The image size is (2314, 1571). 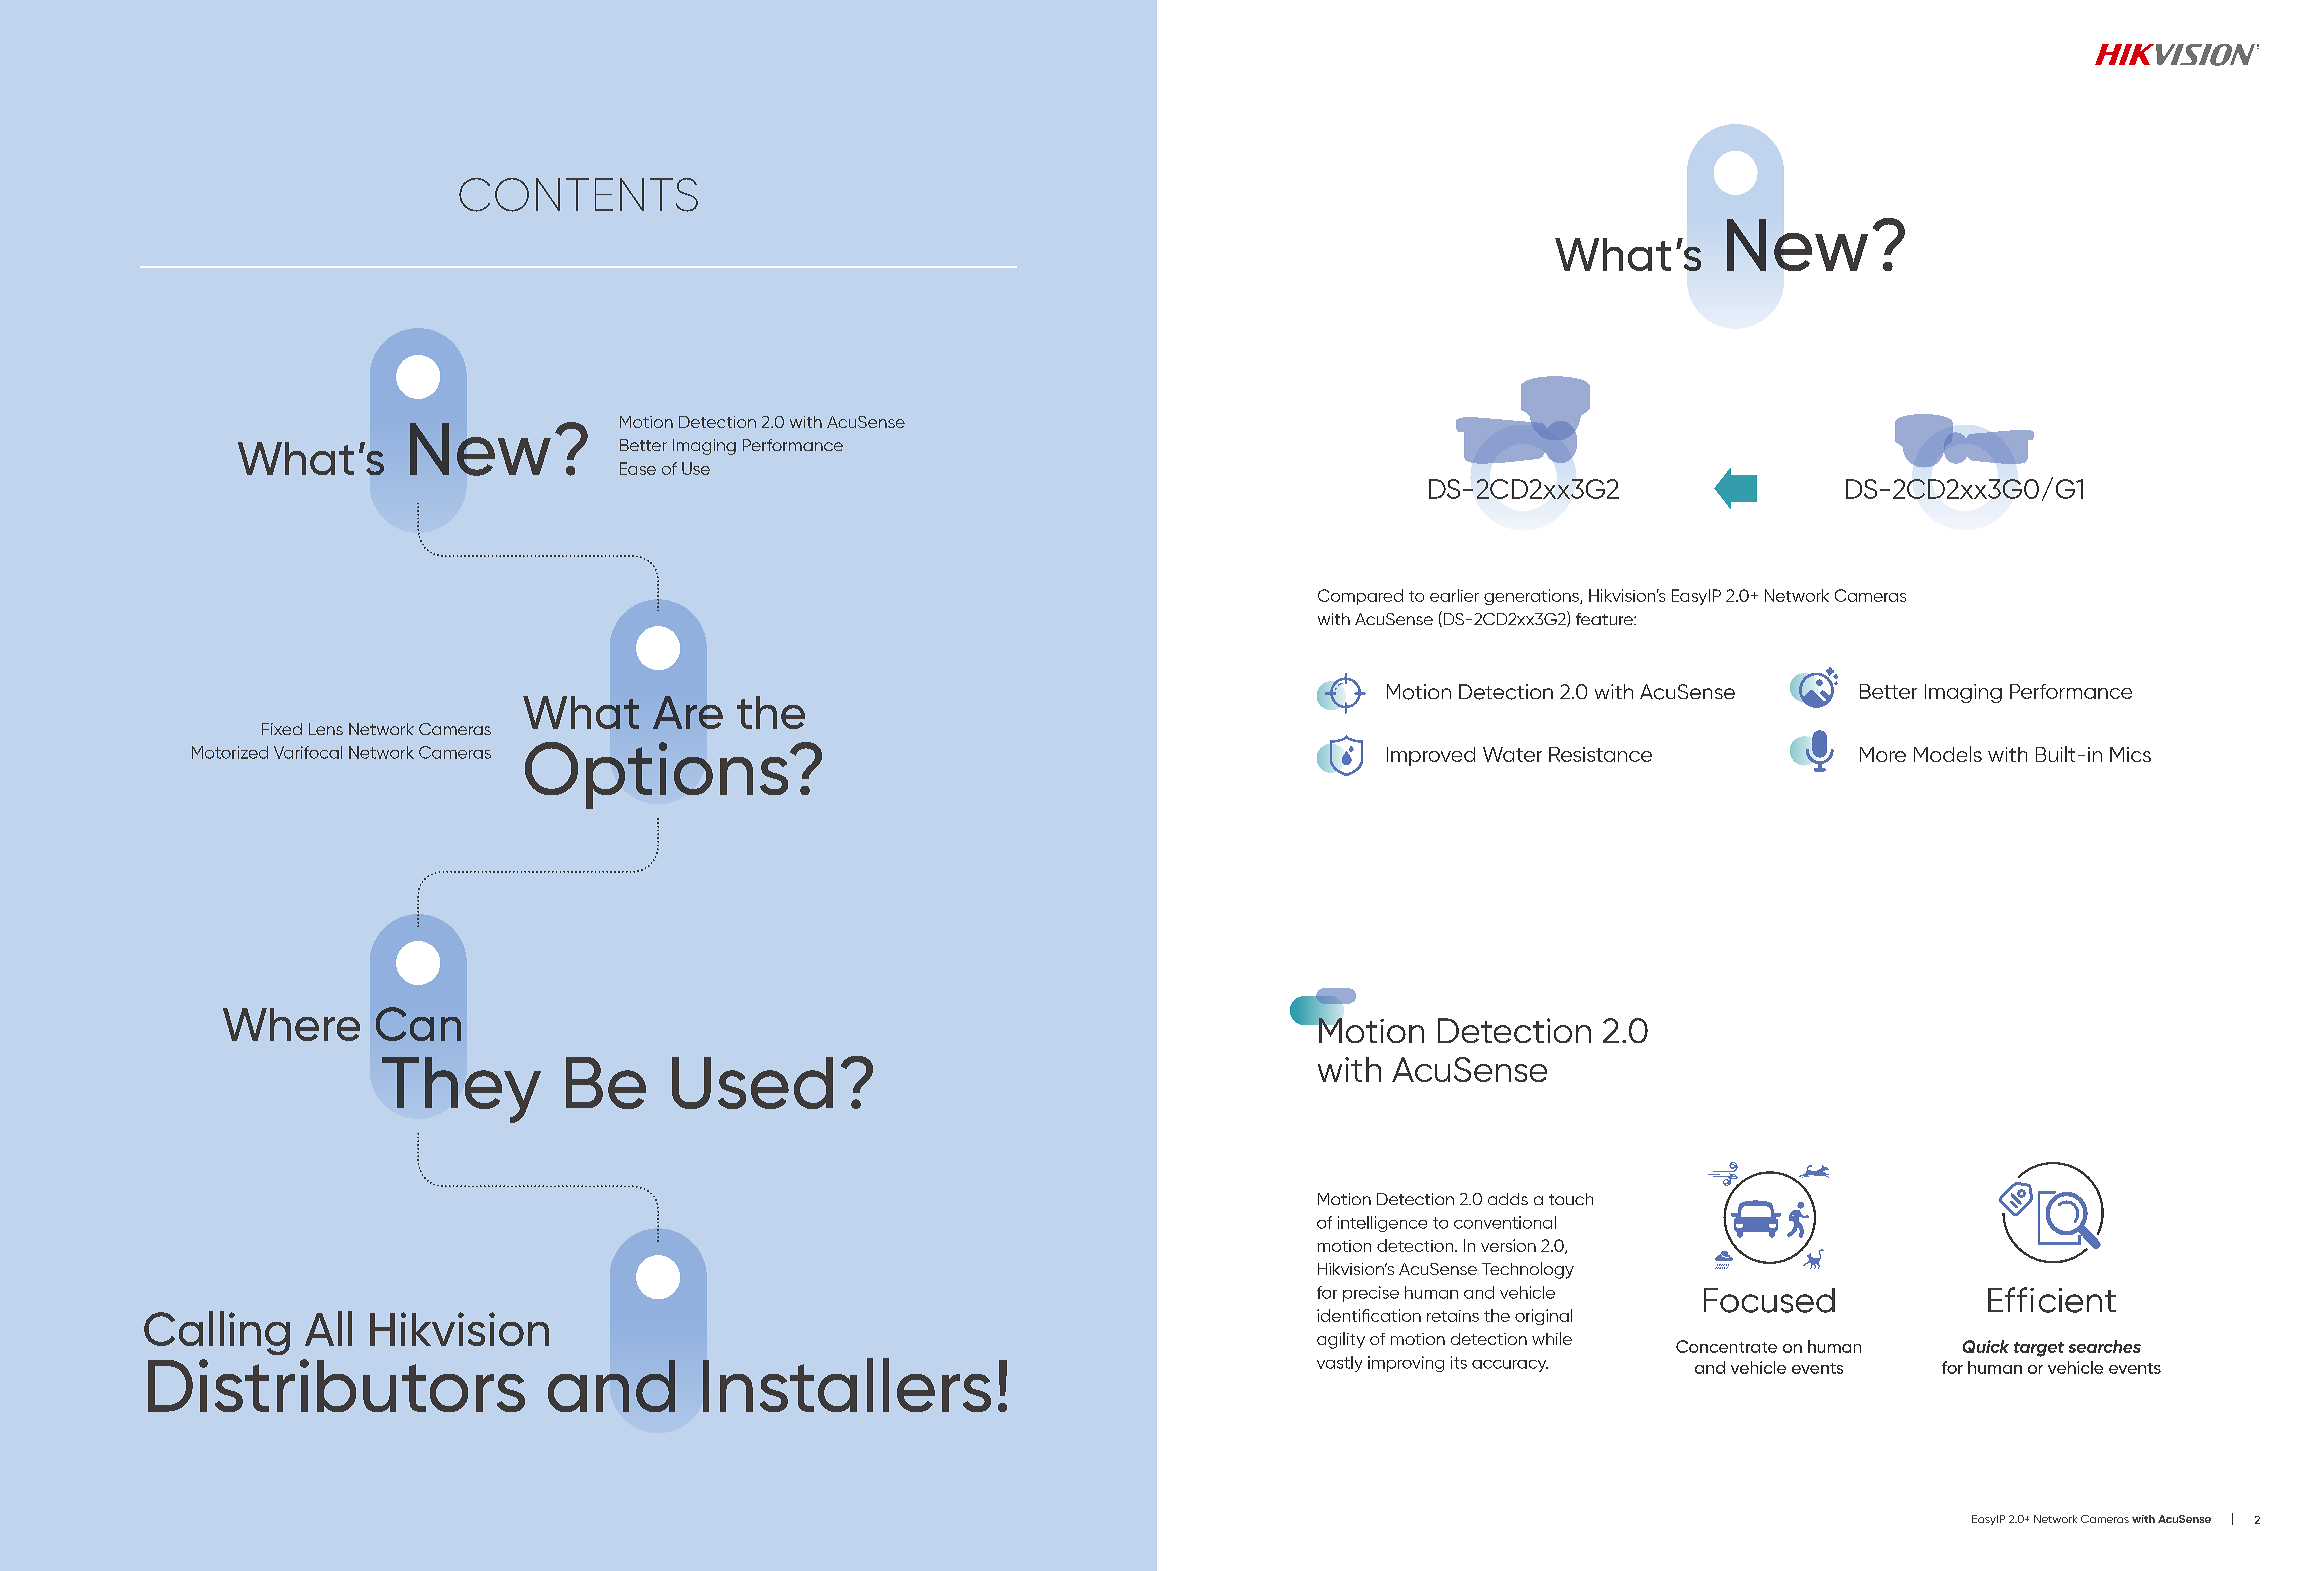 What do you see at coordinates (1341, 1340) in the screenshot?
I see `agility` at bounding box center [1341, 1340].
